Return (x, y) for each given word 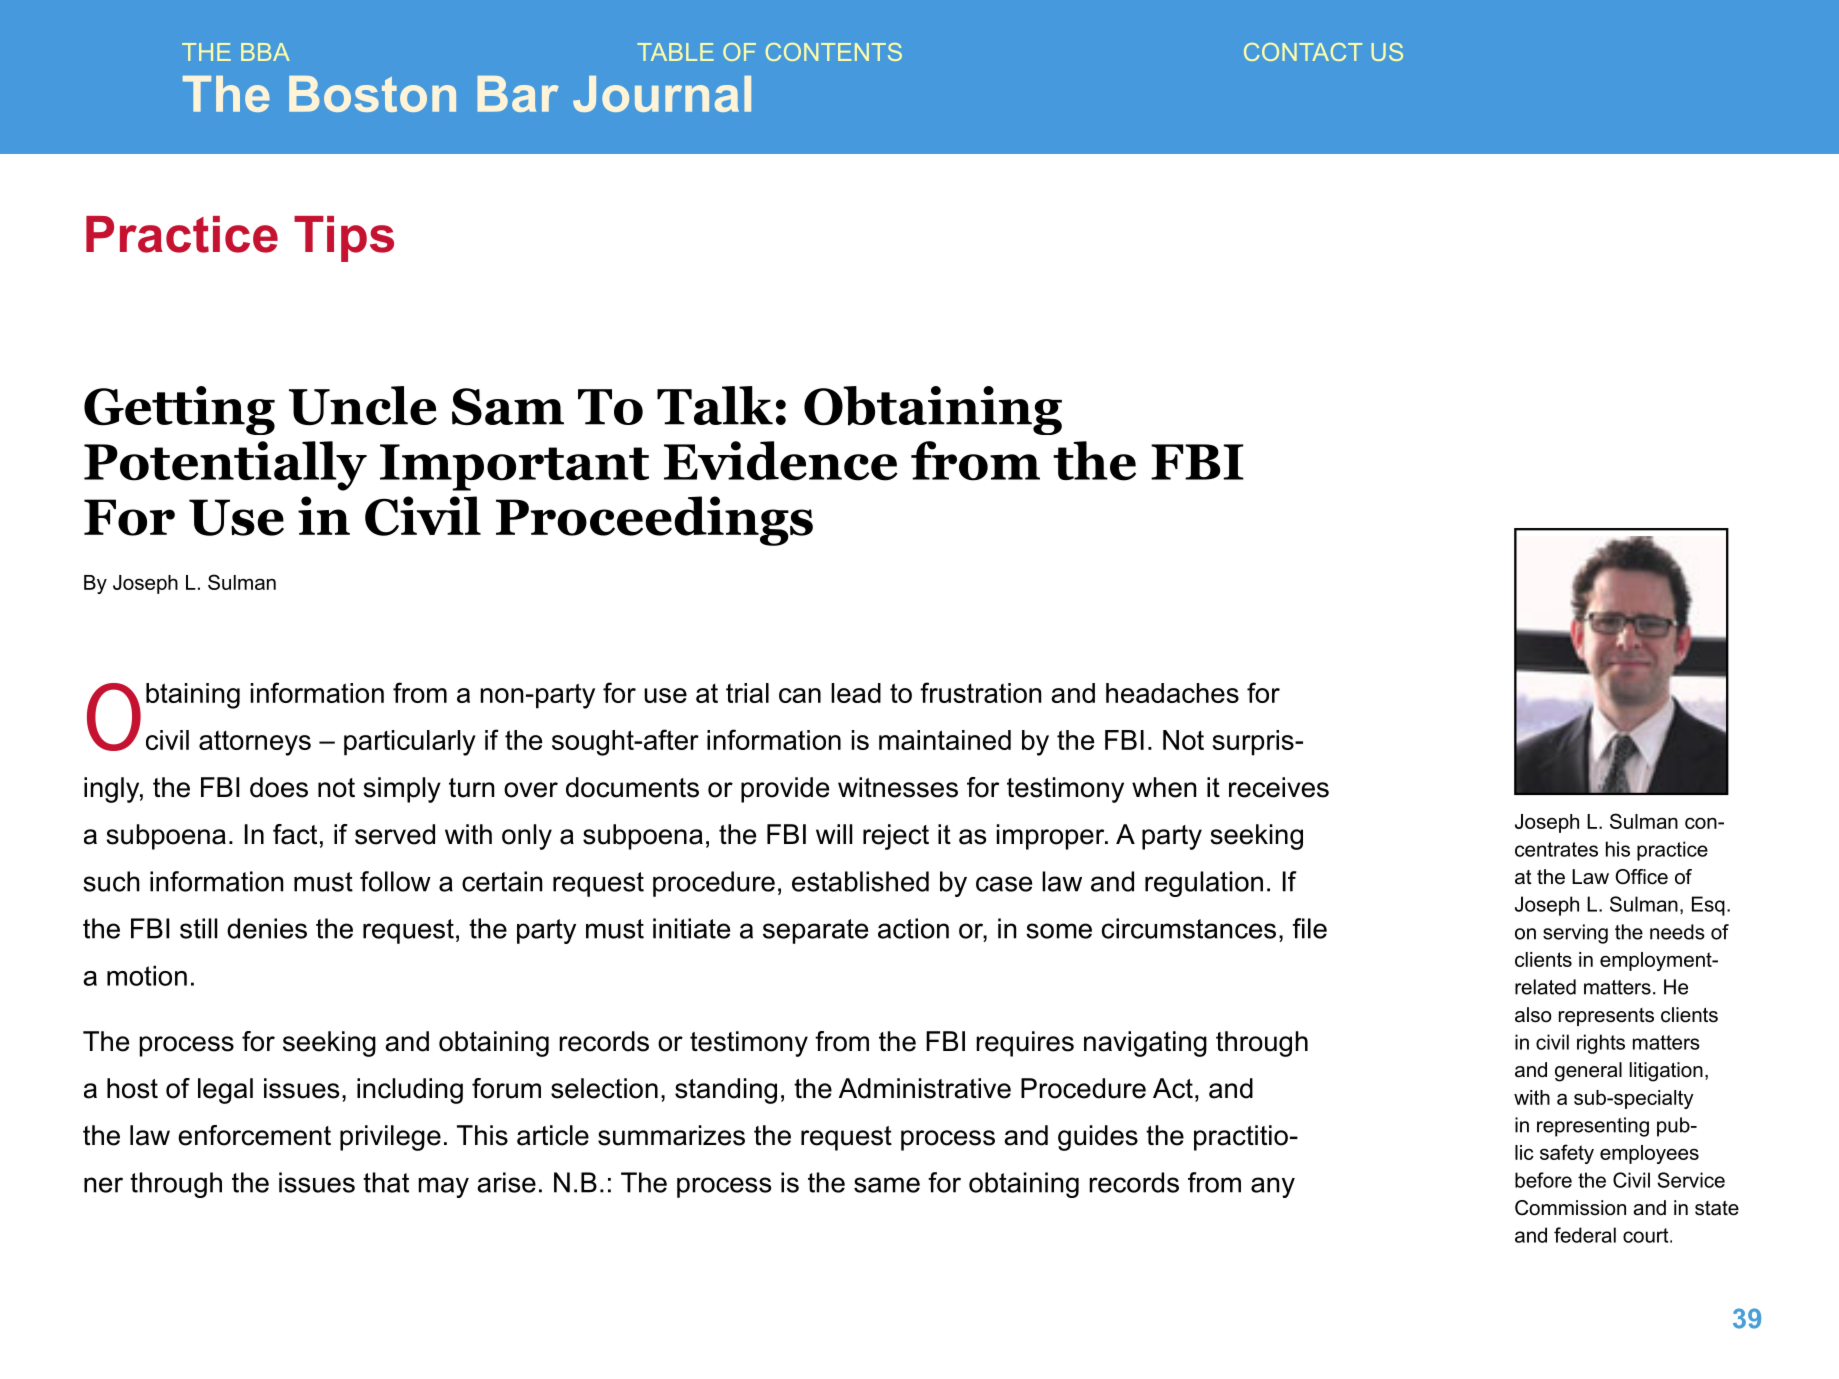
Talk (715, 405)
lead (856, 693)
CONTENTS (834, 52)
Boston (372, 94)
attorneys (255, 743)
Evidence (781, 461)
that (386, 1182)
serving (1575, 934)
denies (267, 928)
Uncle (363, 406)
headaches (1172, 693)
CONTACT (1303, 52)
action (913, 928)
